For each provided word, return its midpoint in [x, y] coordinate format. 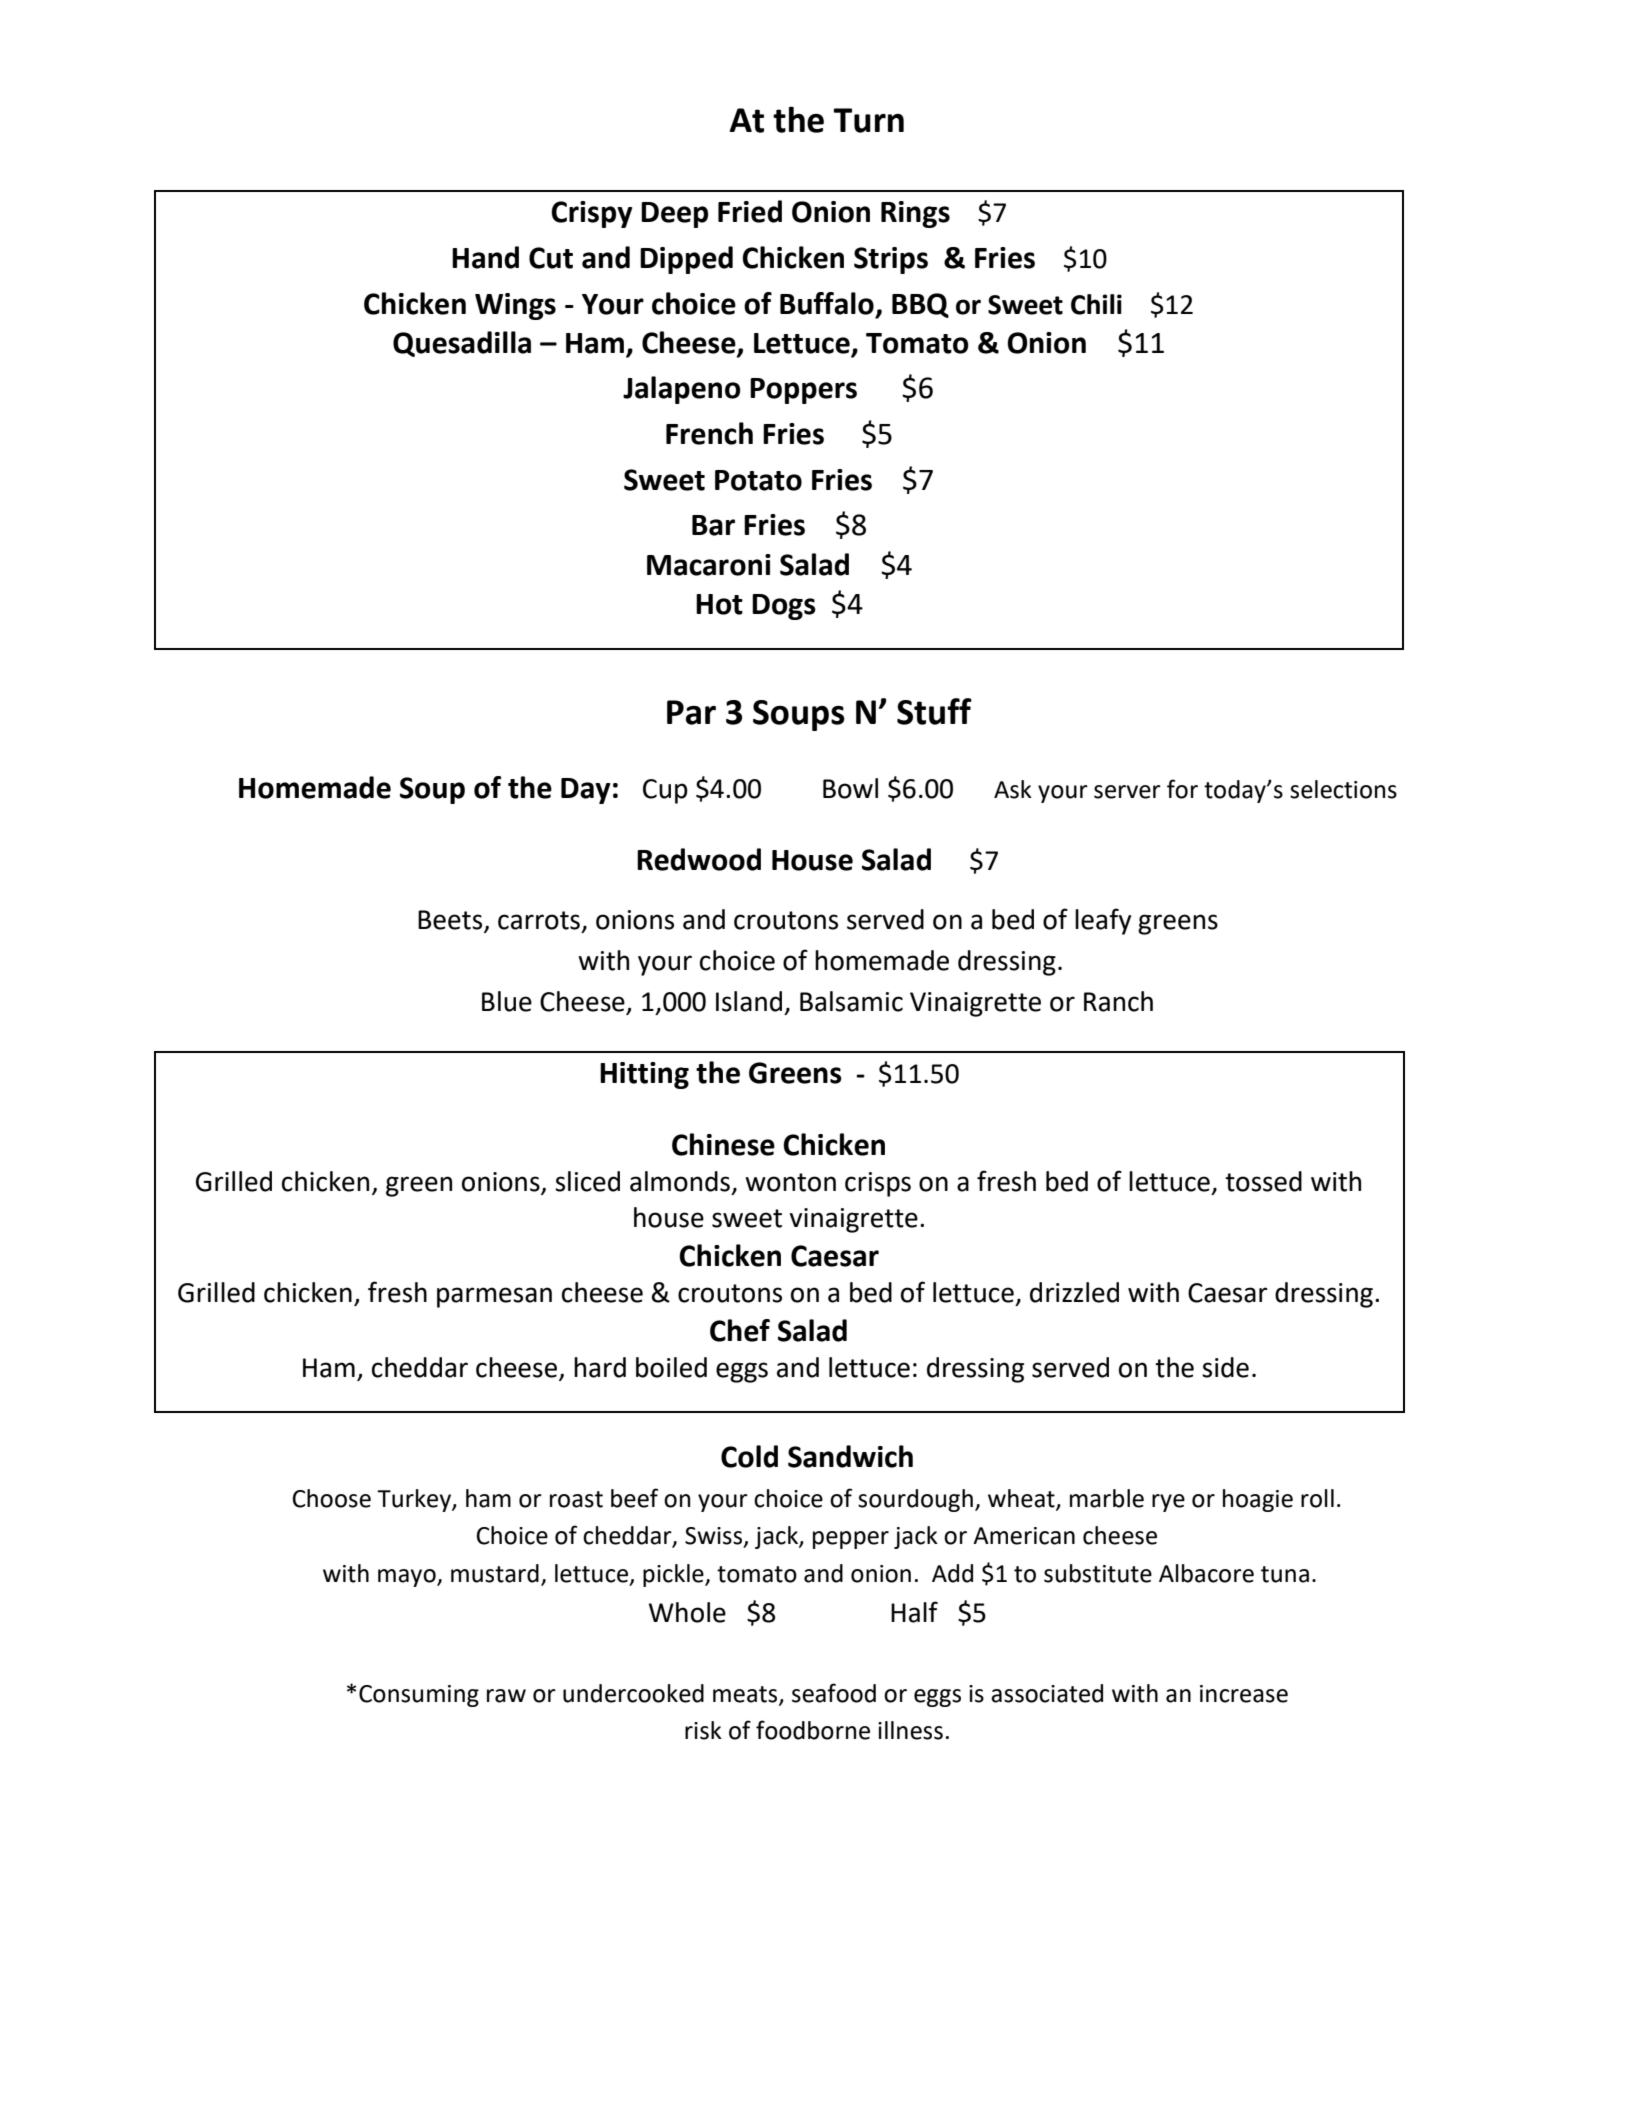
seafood [834, 1693]
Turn [868, 120]
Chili [1096, 304]
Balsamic [851, 1001]
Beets [450, 920]
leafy [1103, 921]
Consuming [419, 1696]
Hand [485, 257]
